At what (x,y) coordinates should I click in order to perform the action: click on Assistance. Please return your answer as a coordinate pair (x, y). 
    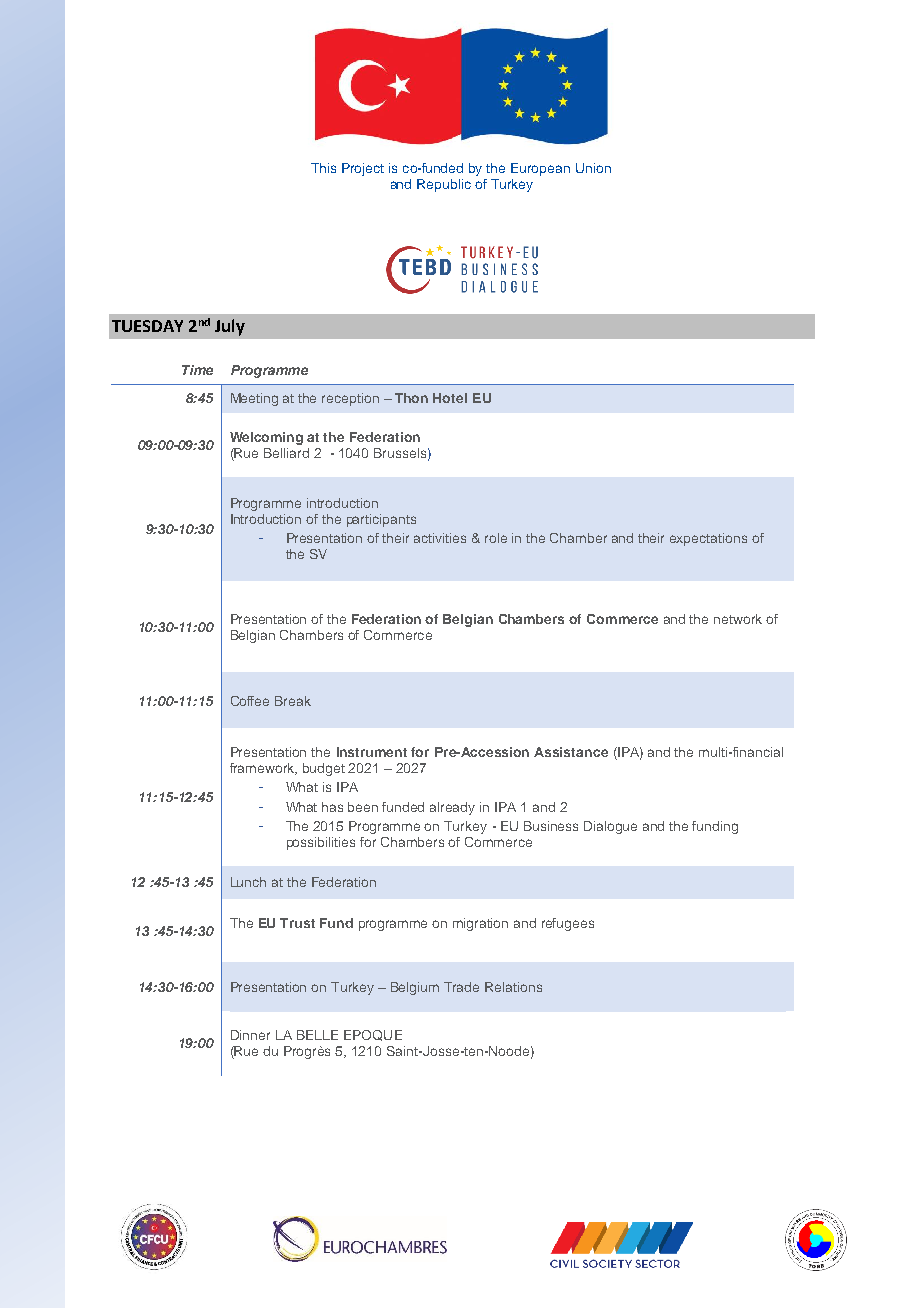
    Looking at the image, I should click on (571, 752).
